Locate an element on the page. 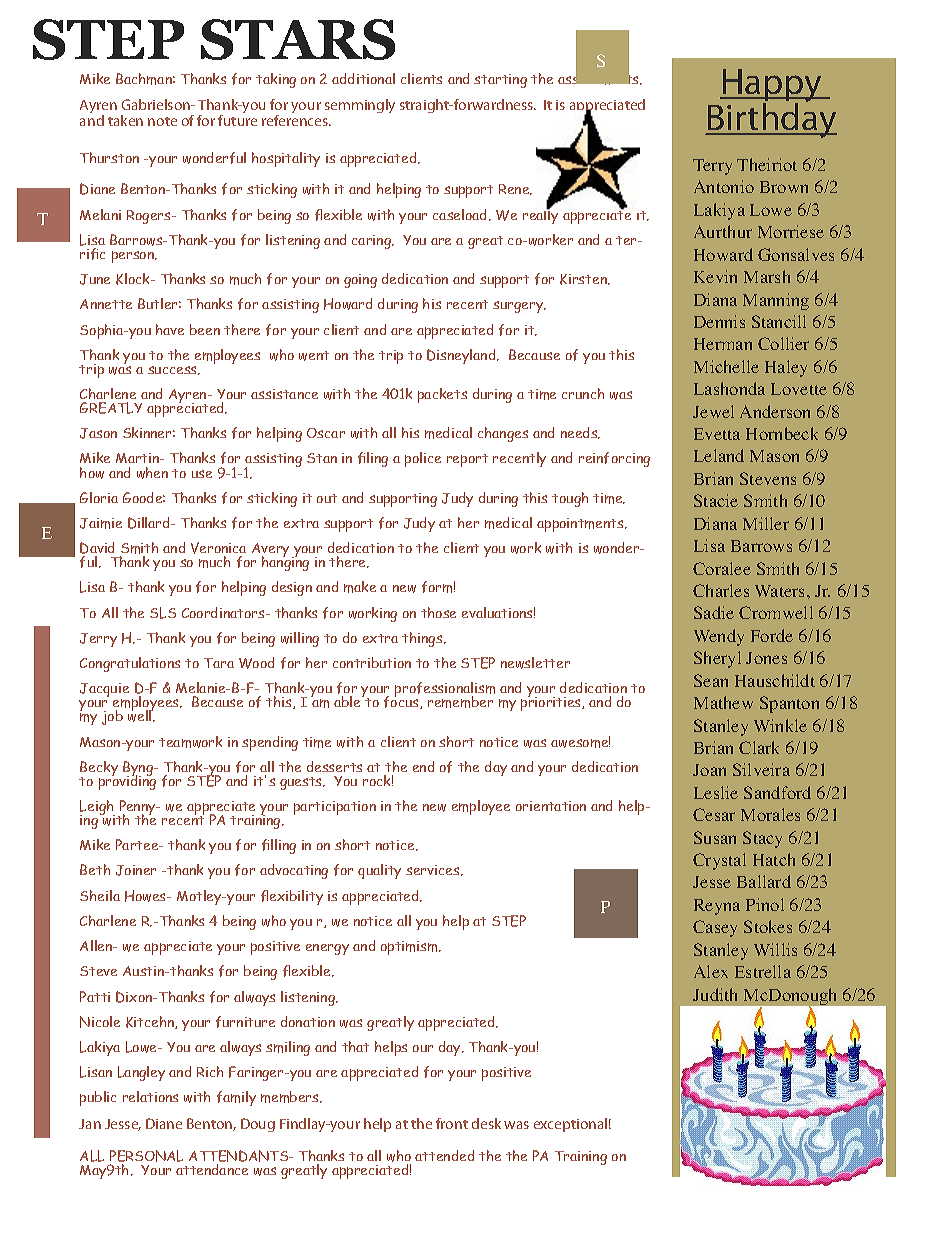 The width and height of the document is (952, 1233). those is located at coordinates (438, 612).
